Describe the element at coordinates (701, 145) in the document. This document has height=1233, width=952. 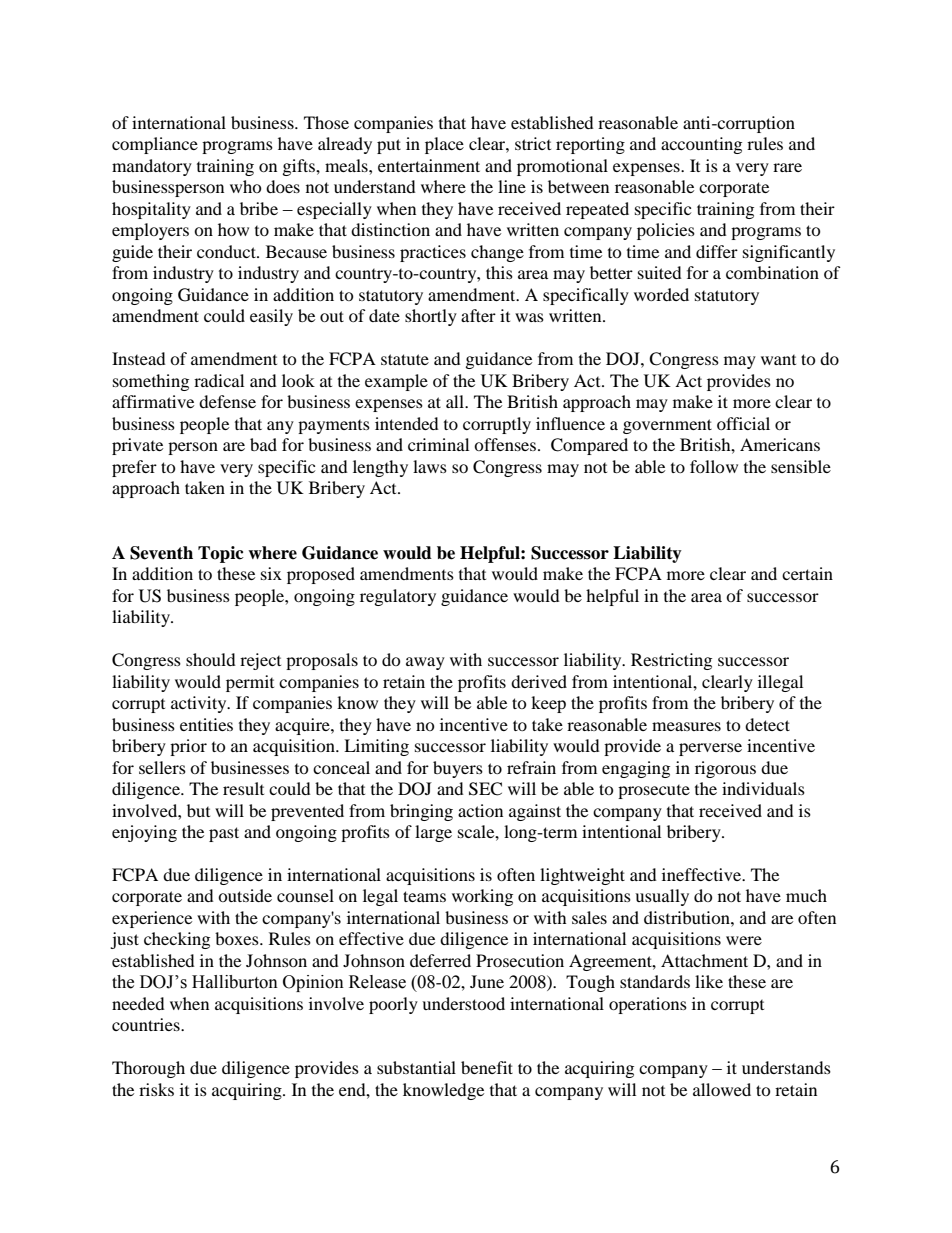
I see `accounting` at that location.
